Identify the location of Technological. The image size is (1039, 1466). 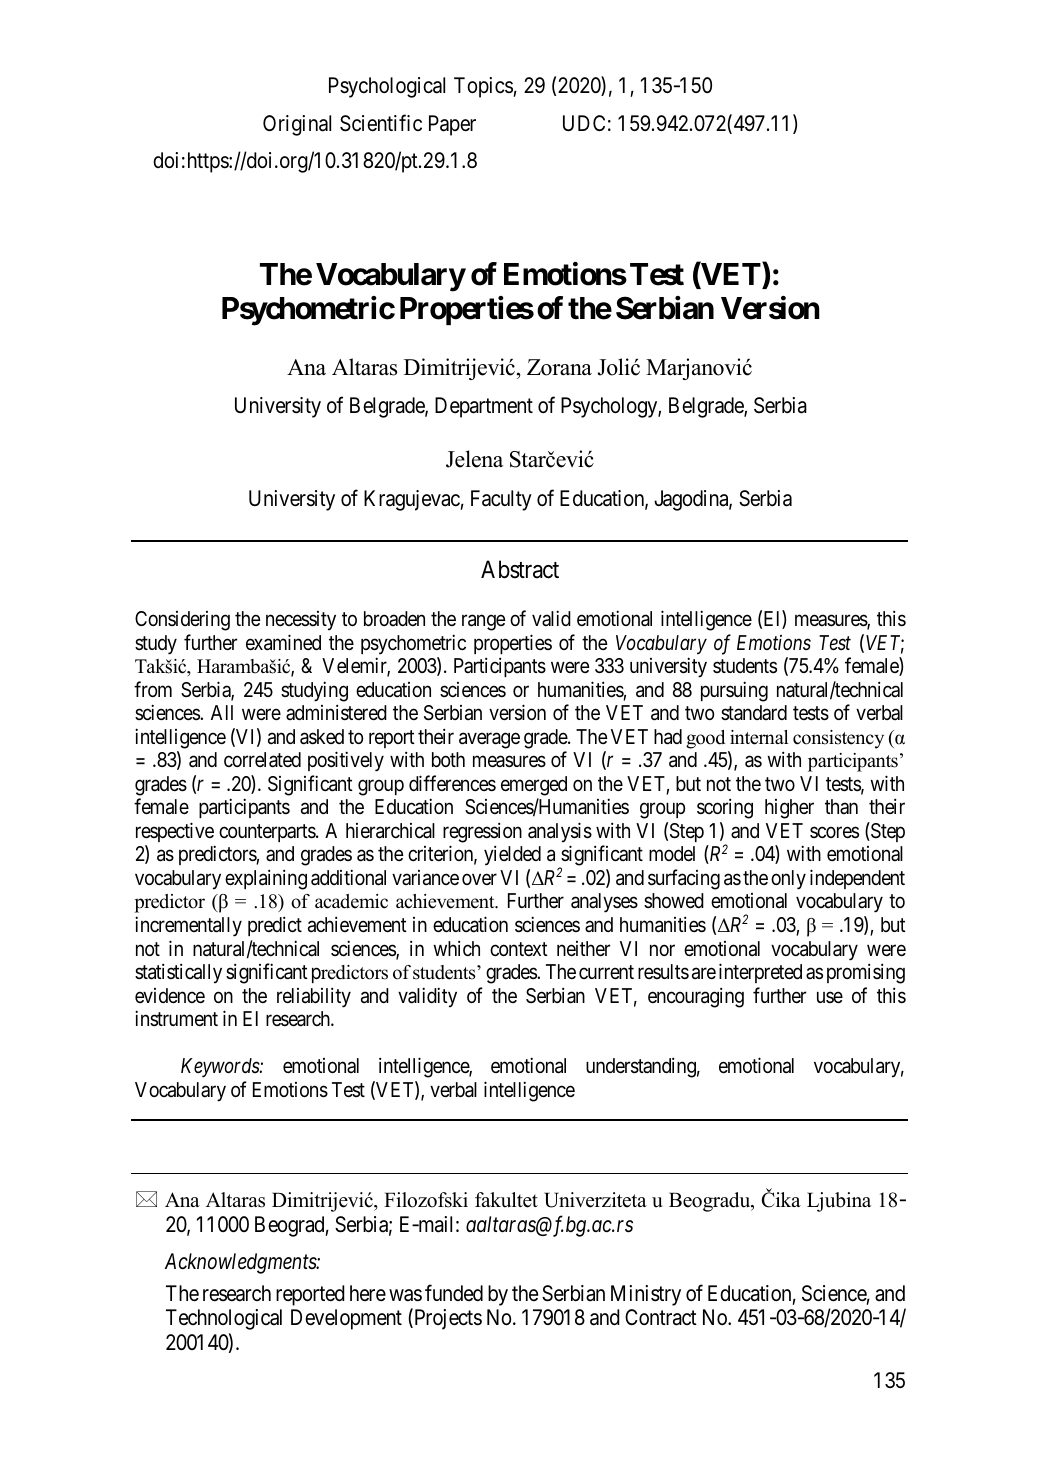
(224, 1319).
